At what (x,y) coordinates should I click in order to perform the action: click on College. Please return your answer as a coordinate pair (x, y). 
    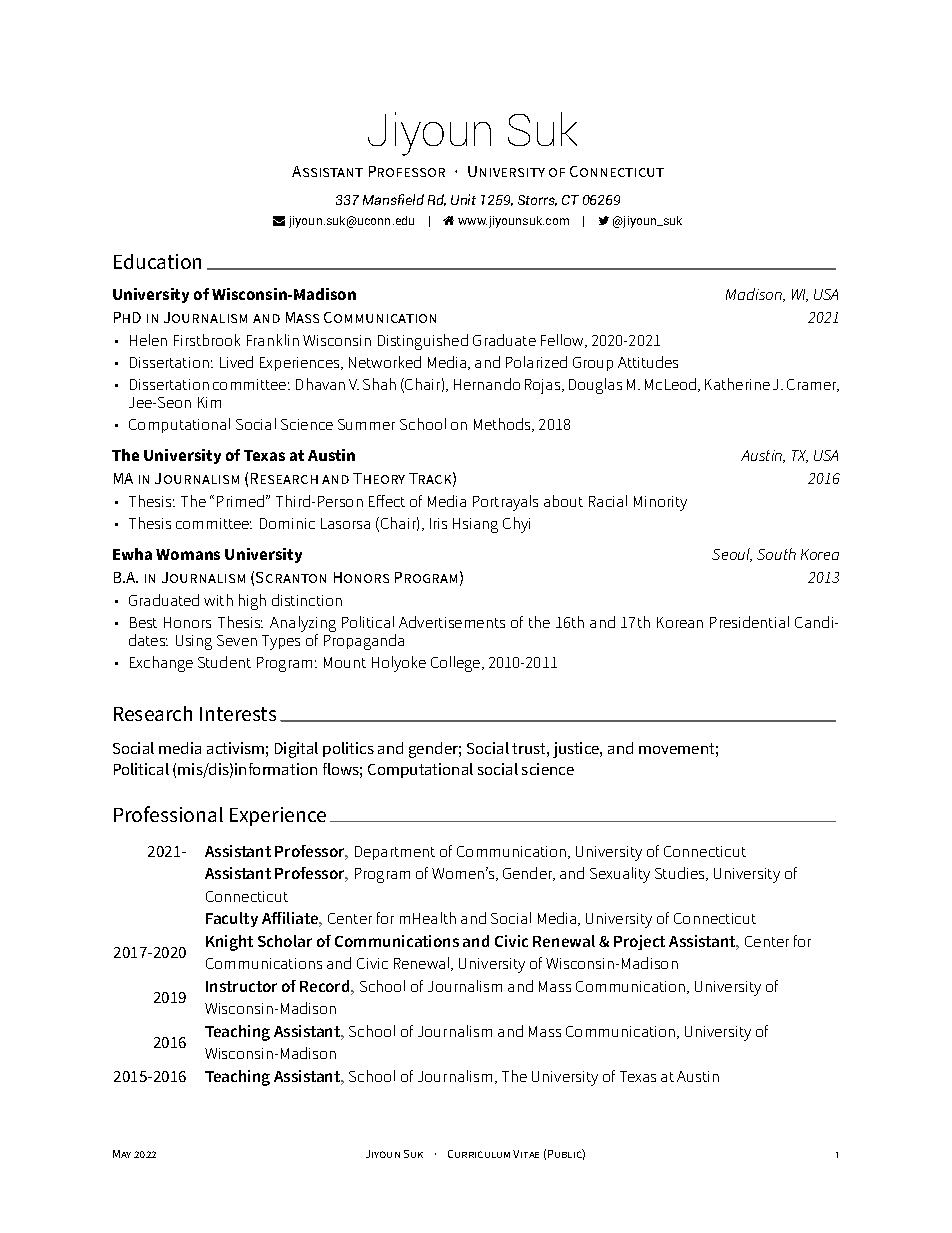
    Looking at the image, I should click on (457, 664).
